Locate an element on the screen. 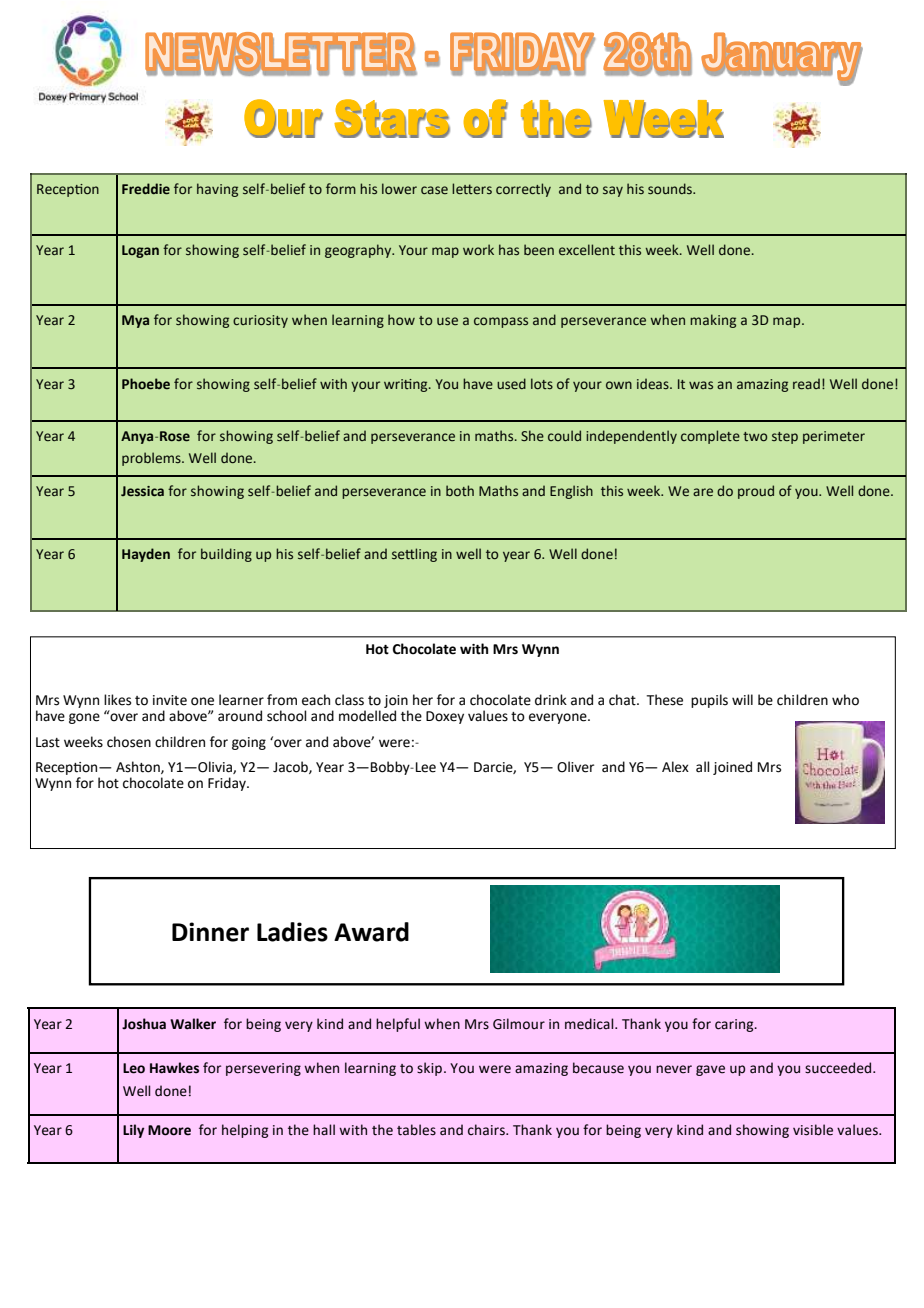 This screenshot has height=1308, width=924. Freddie is located at coordinates (146, 188).
